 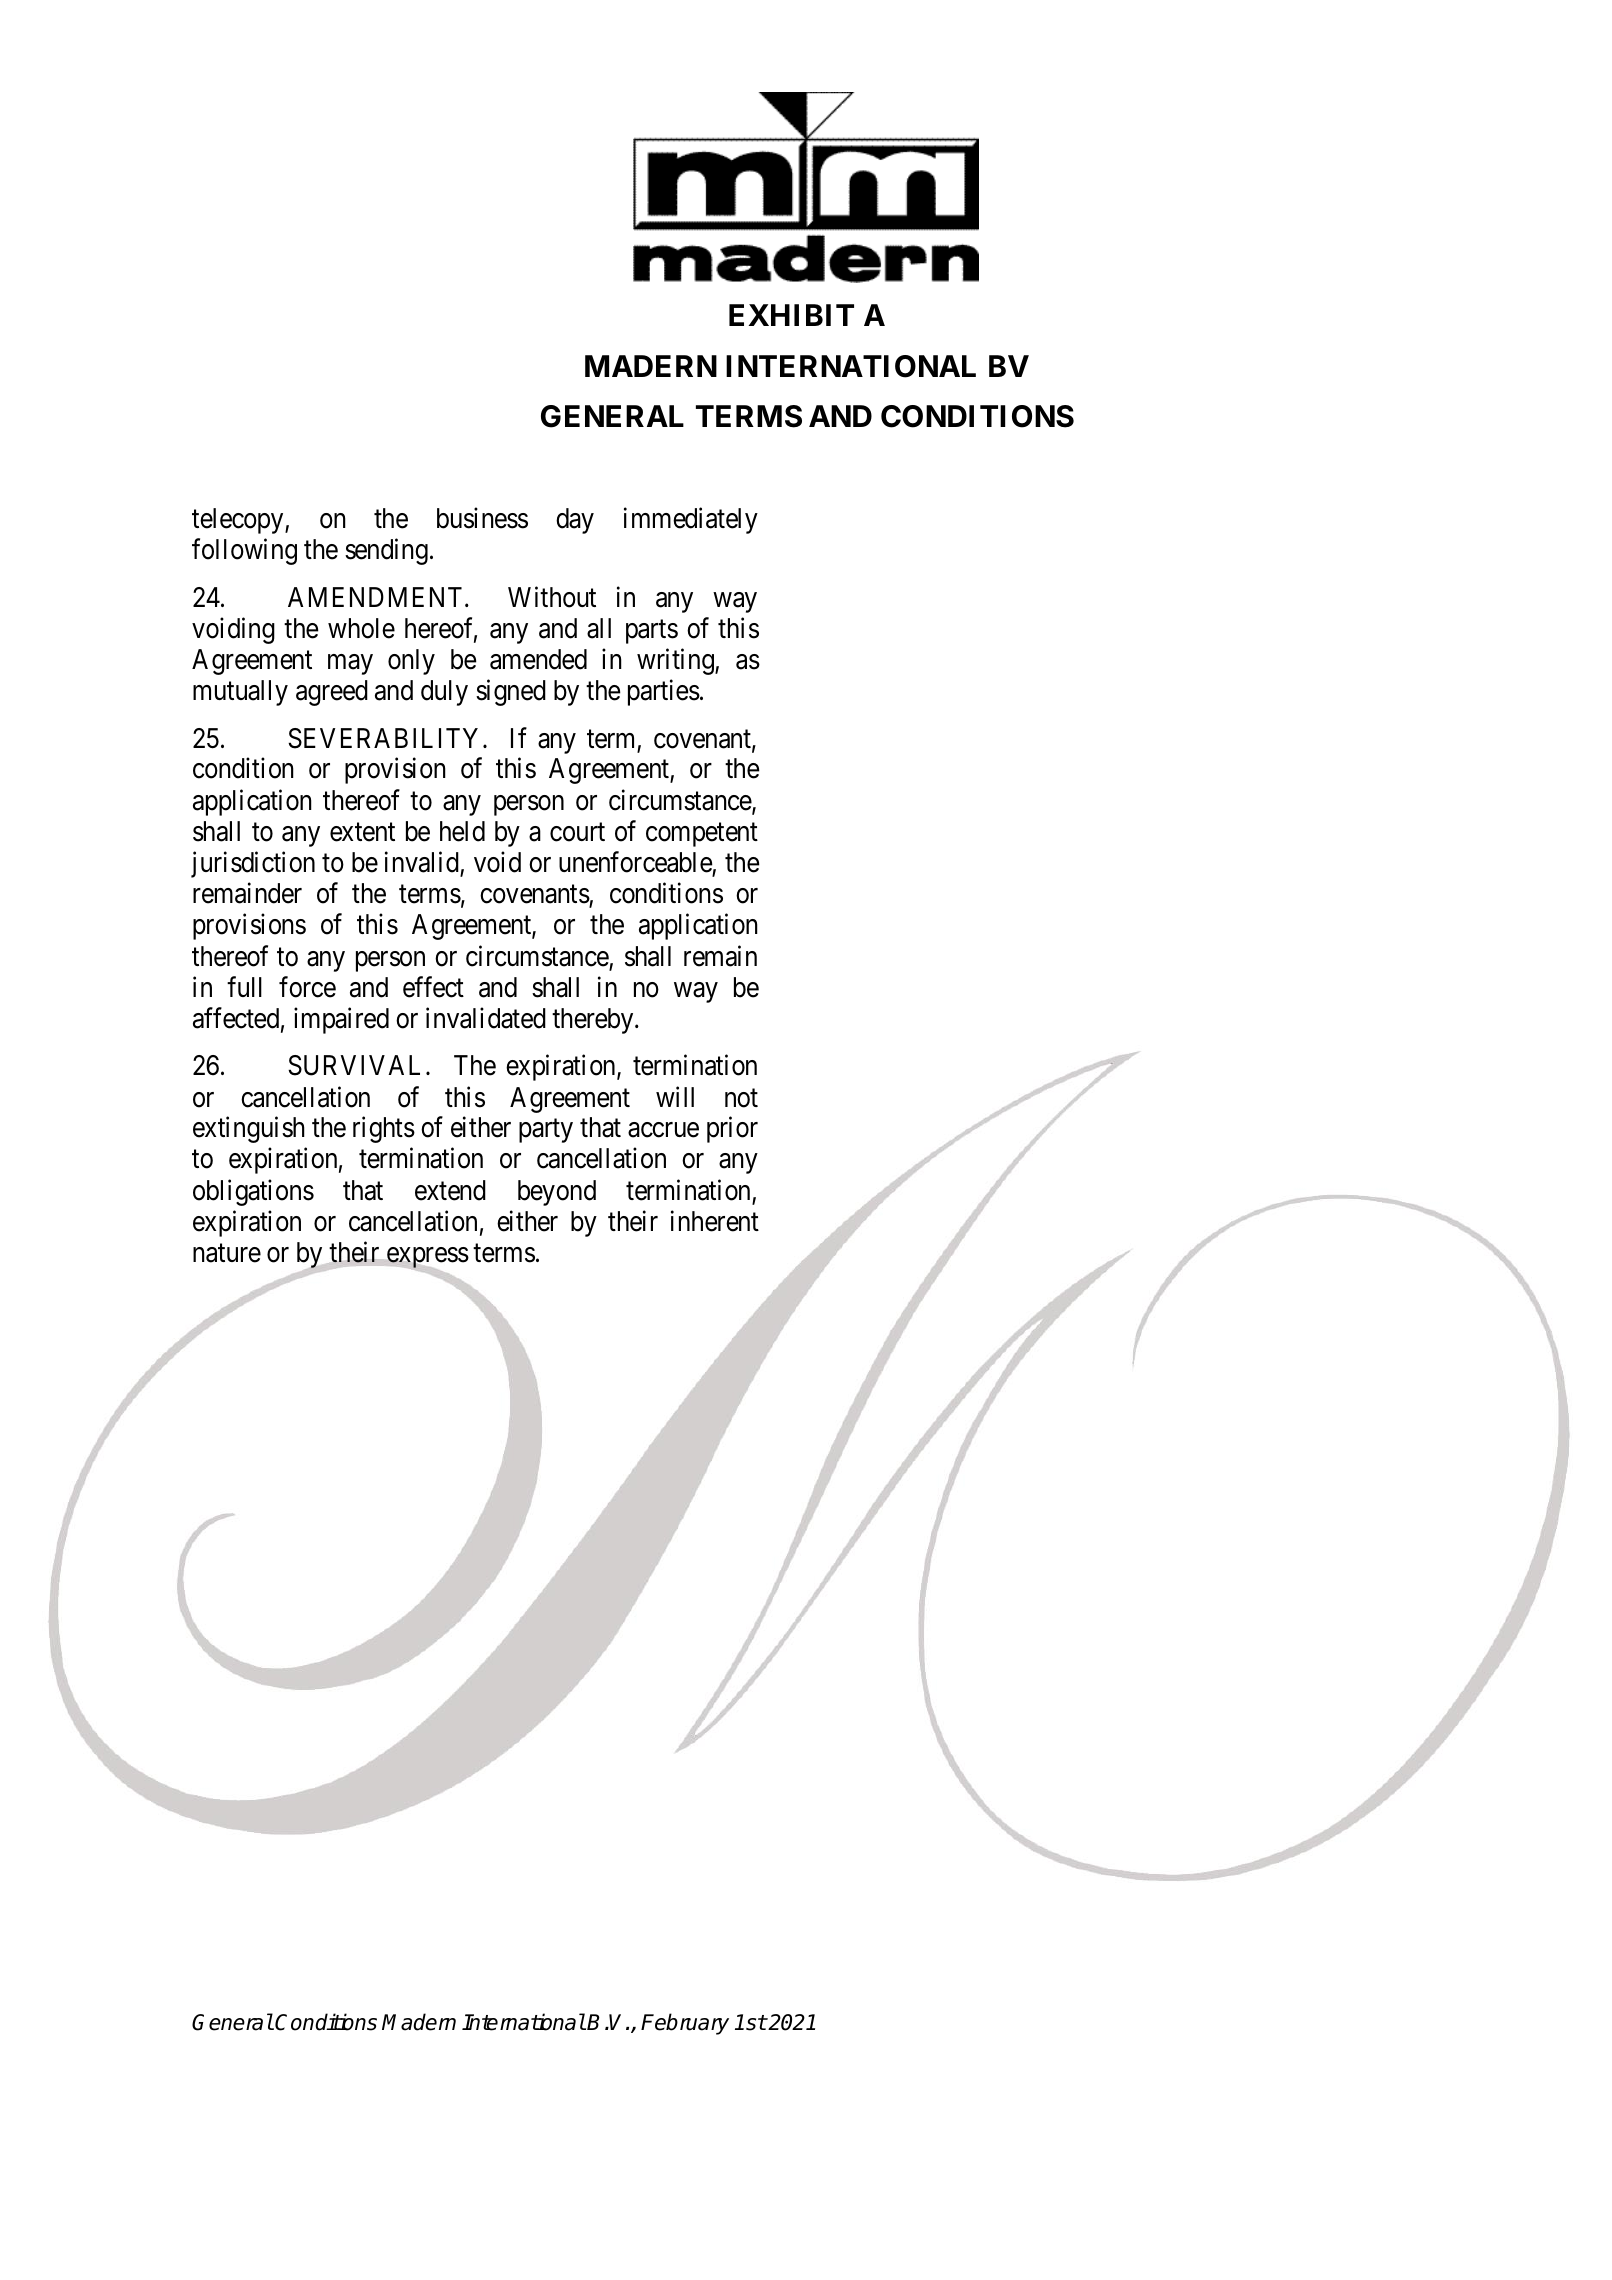 What do you see at coordinates (702, 835) in the image?
I see `competent` at bounding box center [702, 835].
